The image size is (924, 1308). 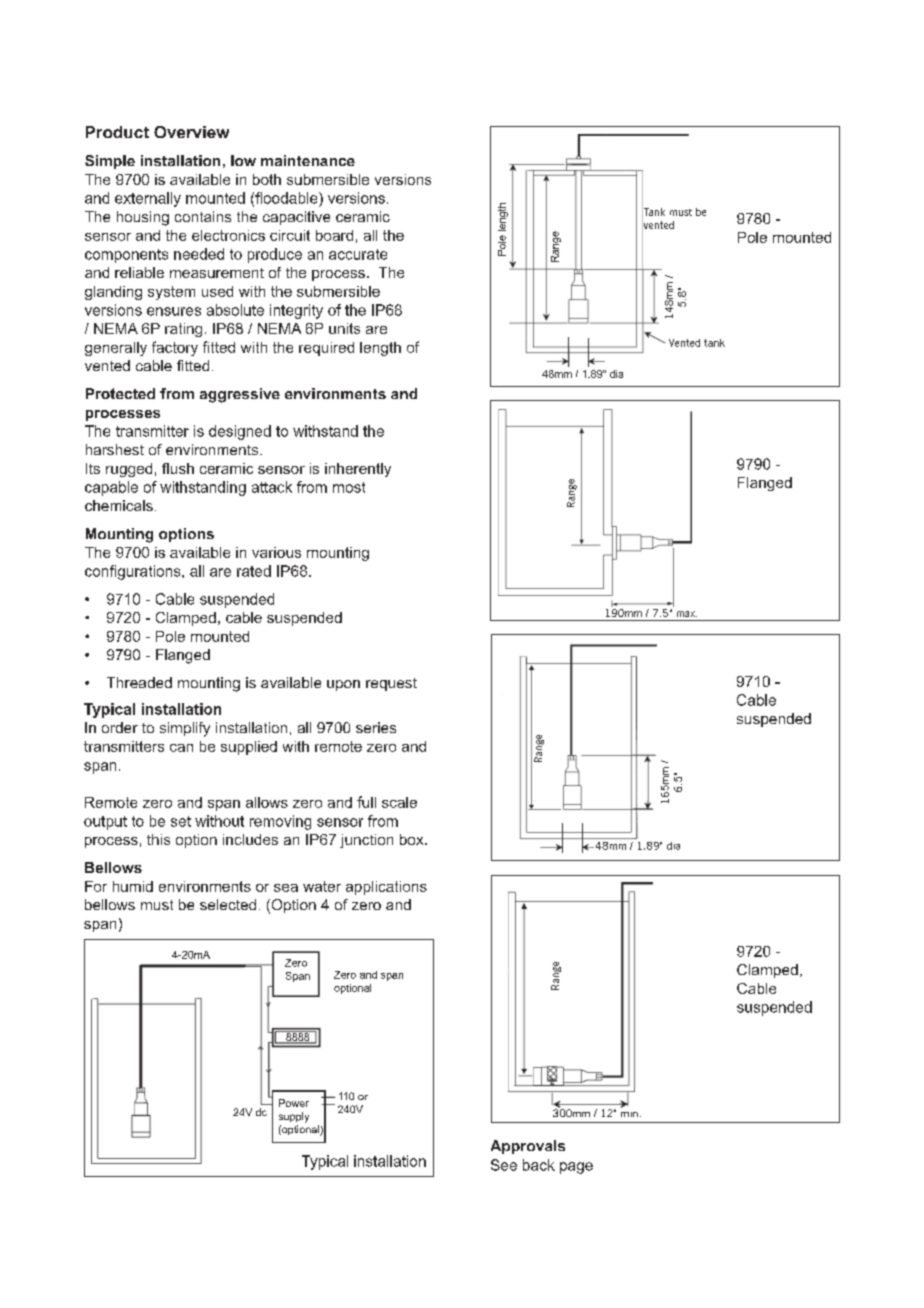 I want to click on max, so click(x=687, y=614).
